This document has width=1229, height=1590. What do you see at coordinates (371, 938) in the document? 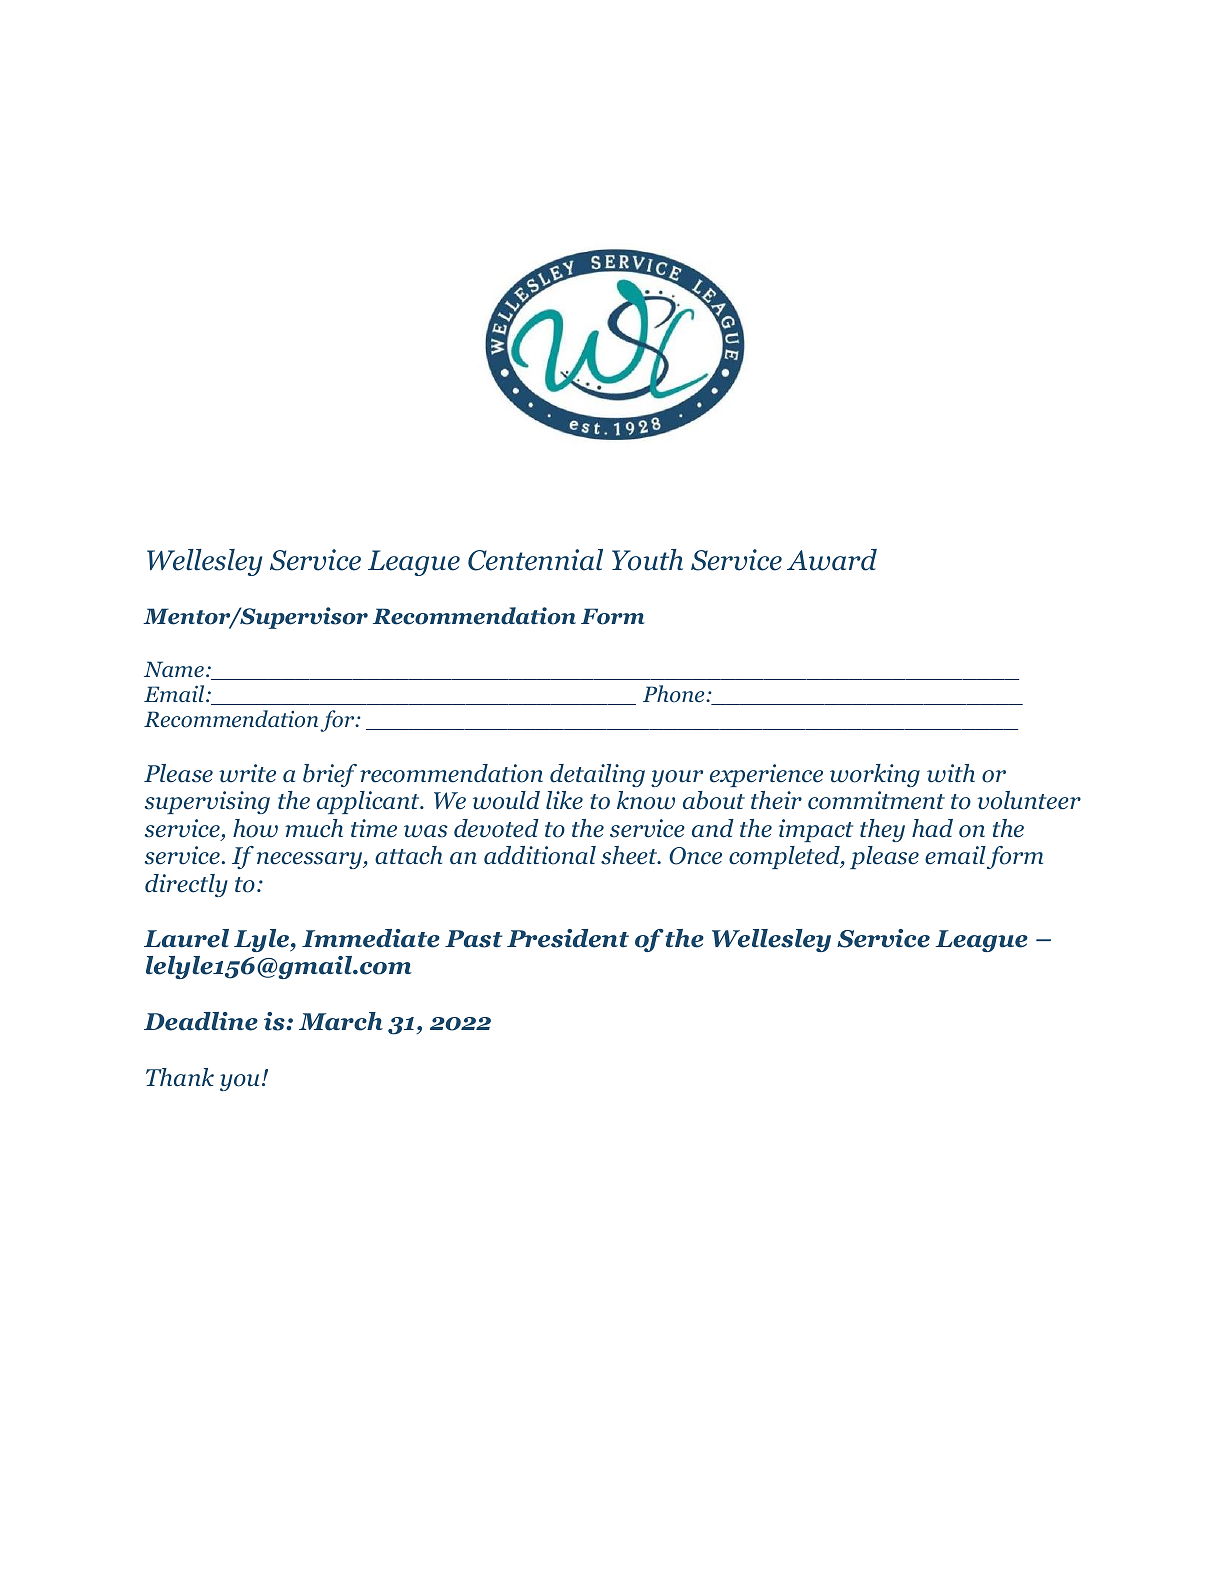
I see `Immediate` at bounding box center [371, 938].
